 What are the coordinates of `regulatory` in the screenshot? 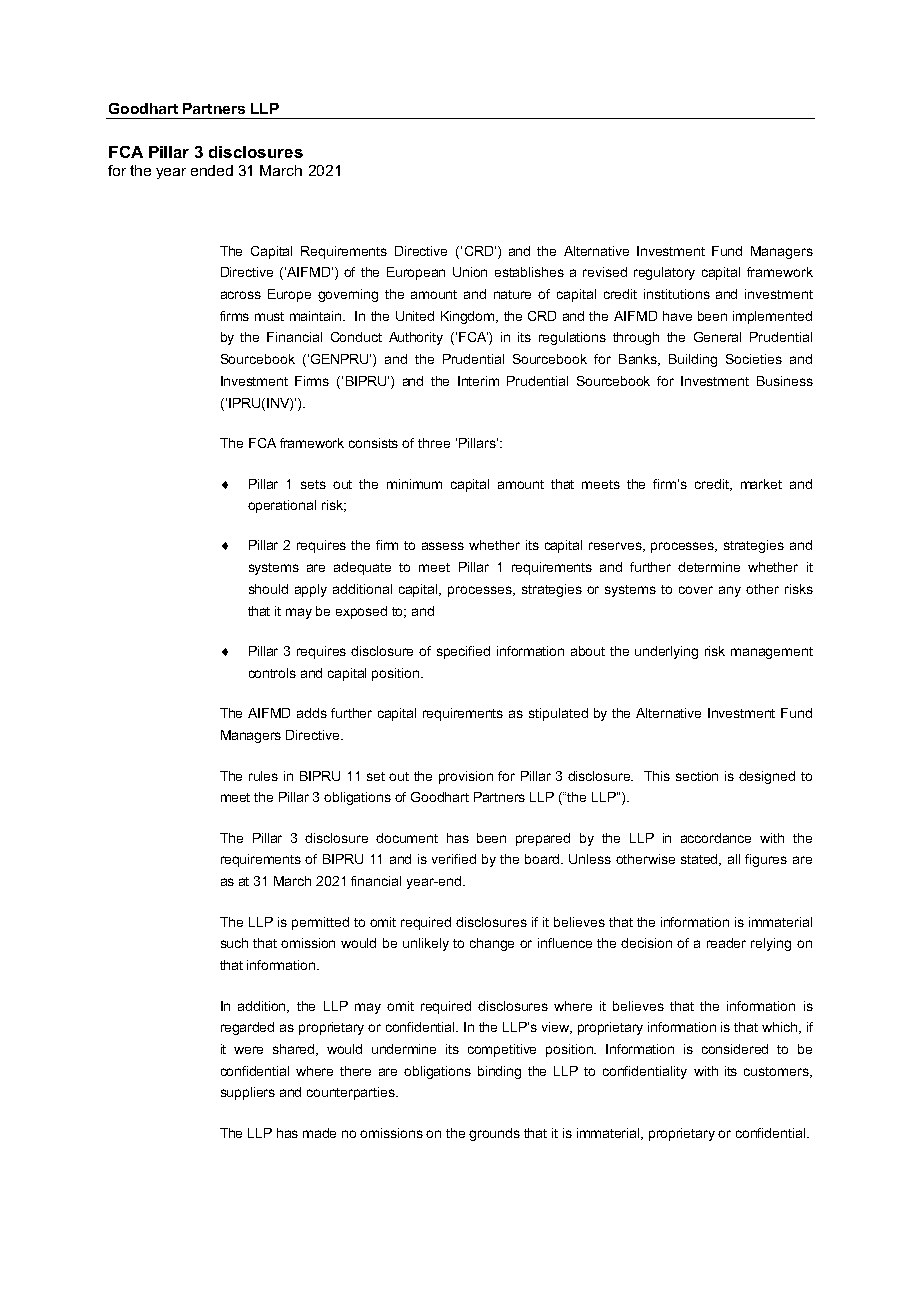 It's located at (664, 273).
